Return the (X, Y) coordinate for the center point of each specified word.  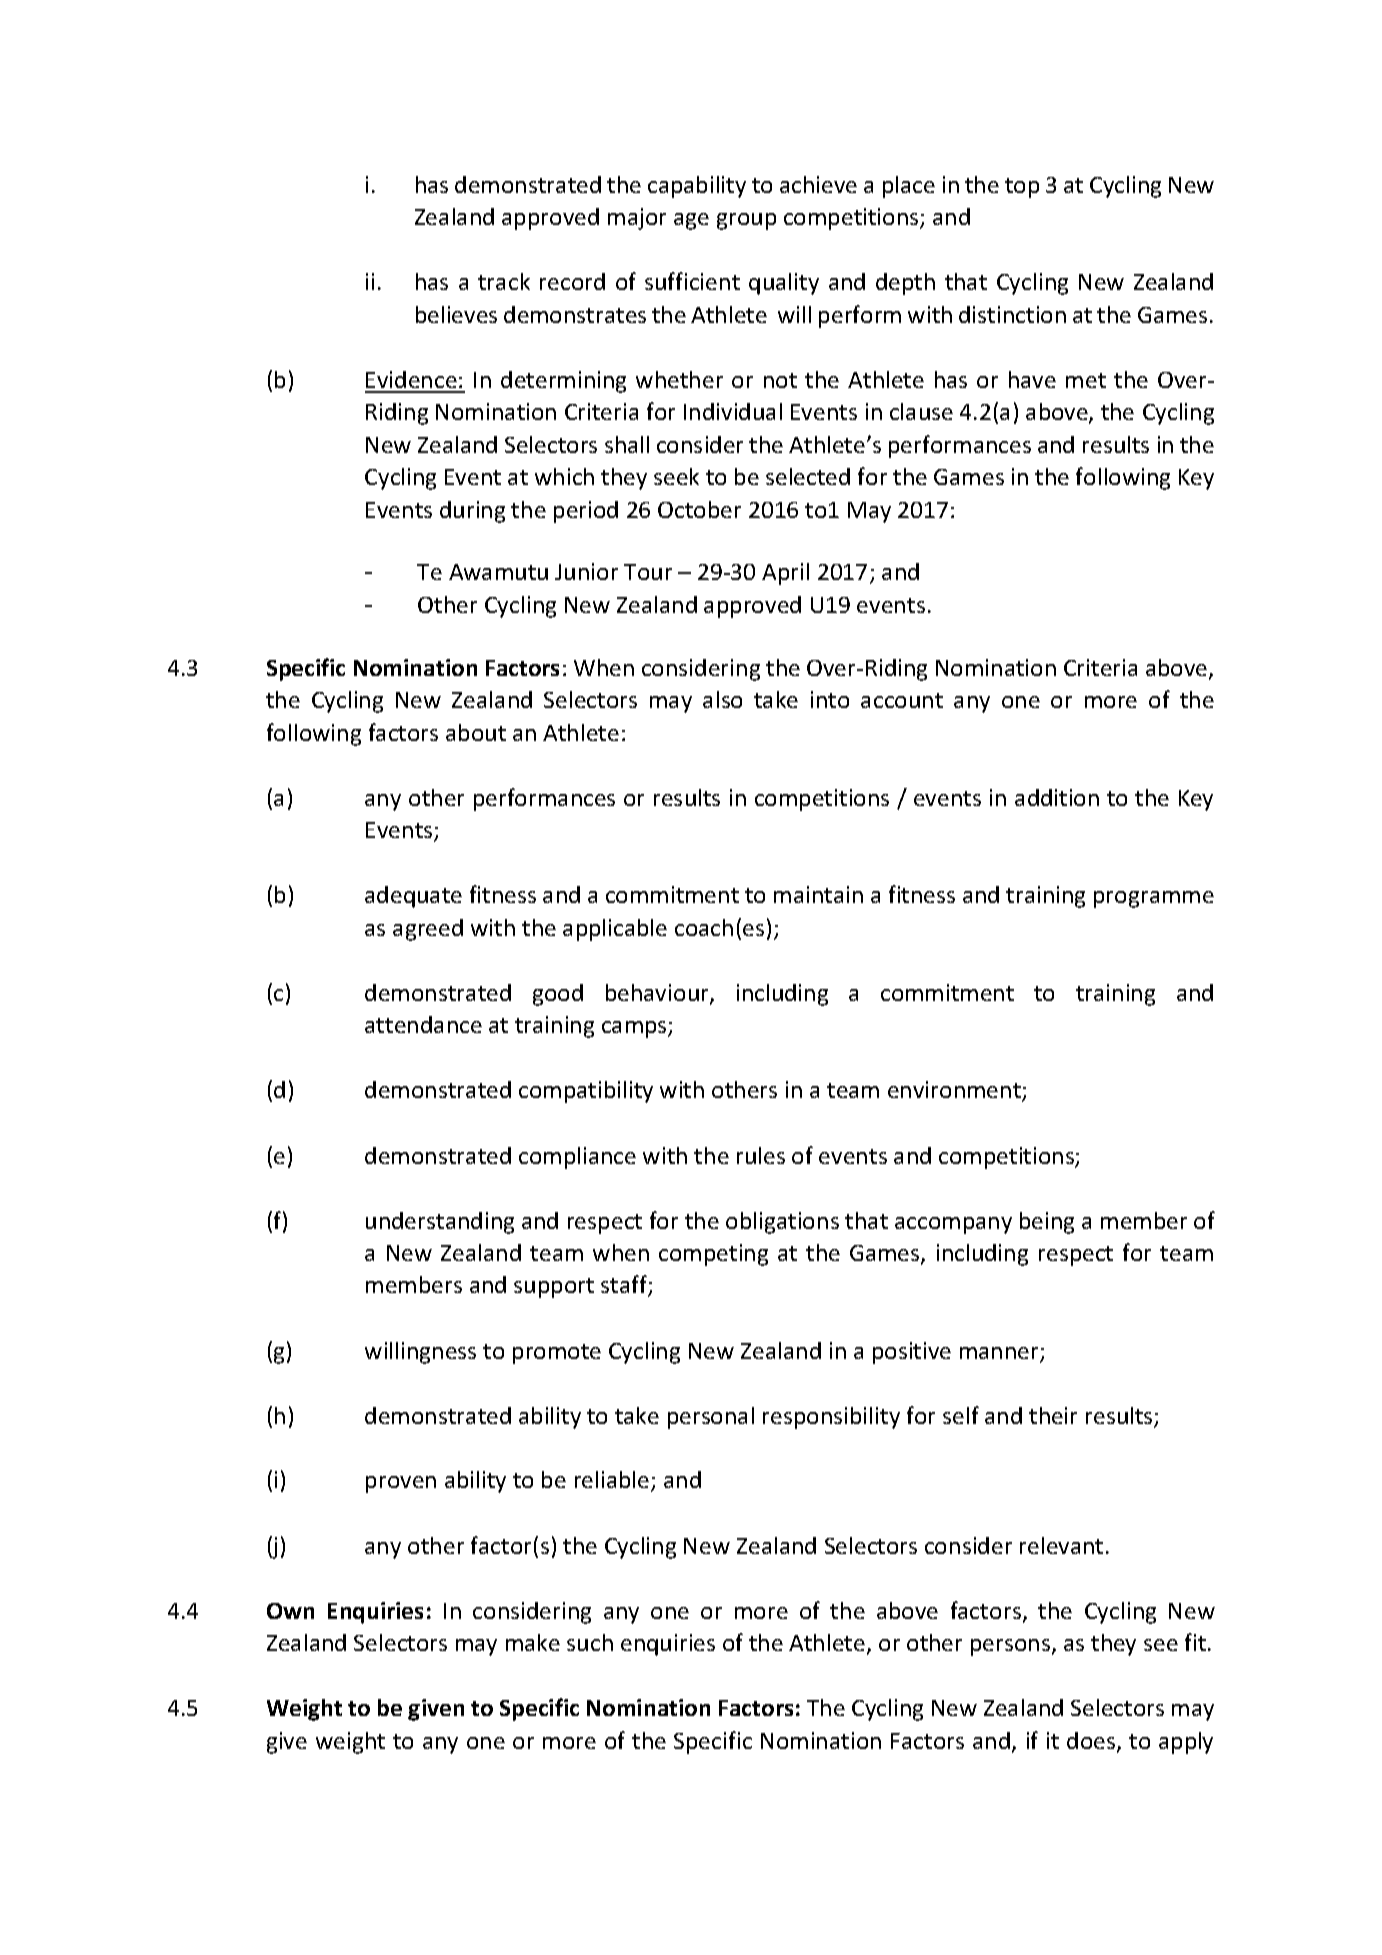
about (476, 732)
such (590, 1642)
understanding (440, 1223)
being (1047, 1223)
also (722, 699)
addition (1057, 797)
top (1022, 188)
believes (456, 314)
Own (290, 1611)
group (746, 221)
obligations (782, 1223)
